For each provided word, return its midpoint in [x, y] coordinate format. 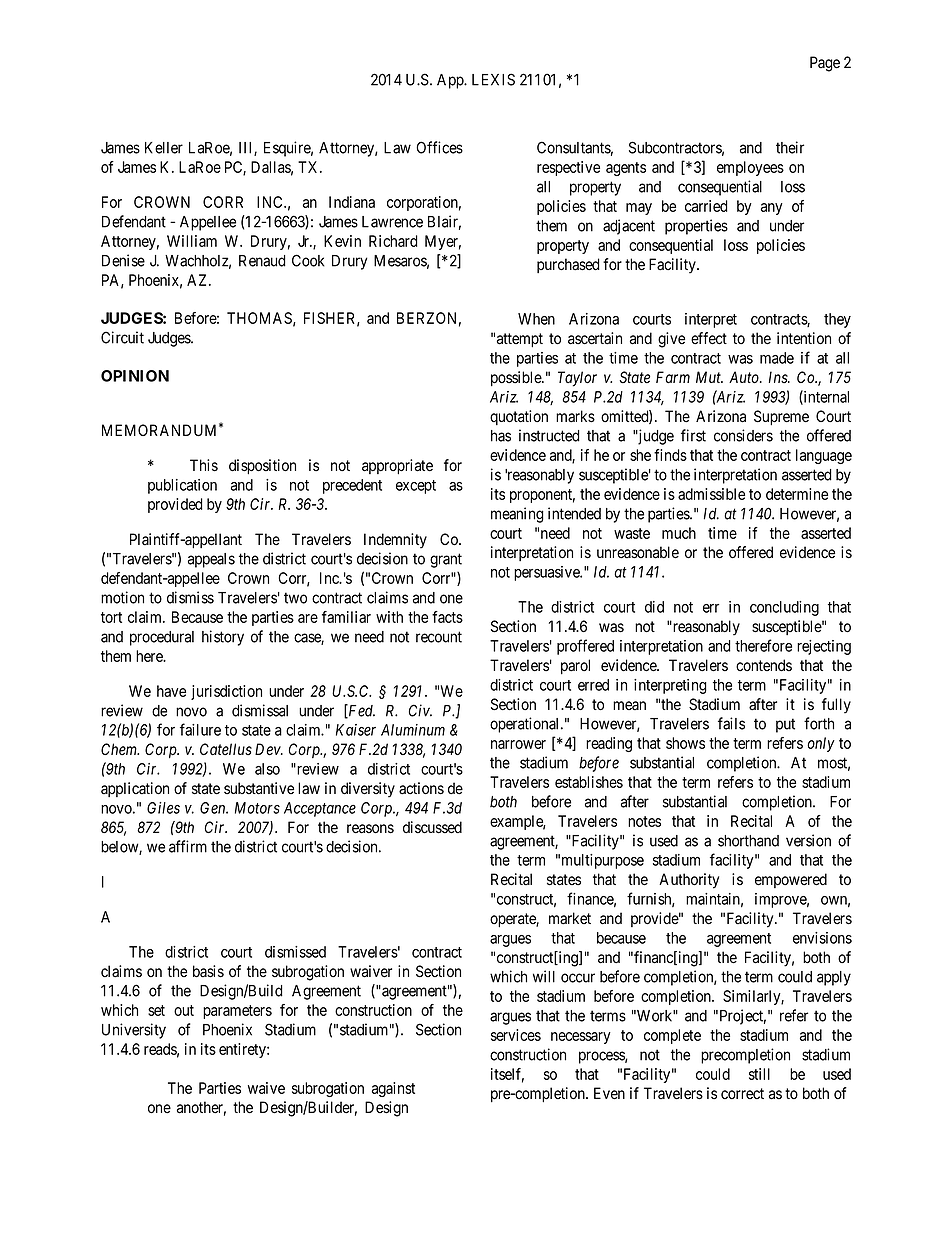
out [184, 1010]
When [536, 319]
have [171, 691]
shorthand [748, 841]
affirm [188, 846]
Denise [123, 260]
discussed [432, 827]
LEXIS [493, 79]
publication [182, 486]
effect [709, 338]
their [790, 147]
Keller [164, 148]
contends [764, 665]
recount [439, 637]
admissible [711, 494]
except [416, 487]
